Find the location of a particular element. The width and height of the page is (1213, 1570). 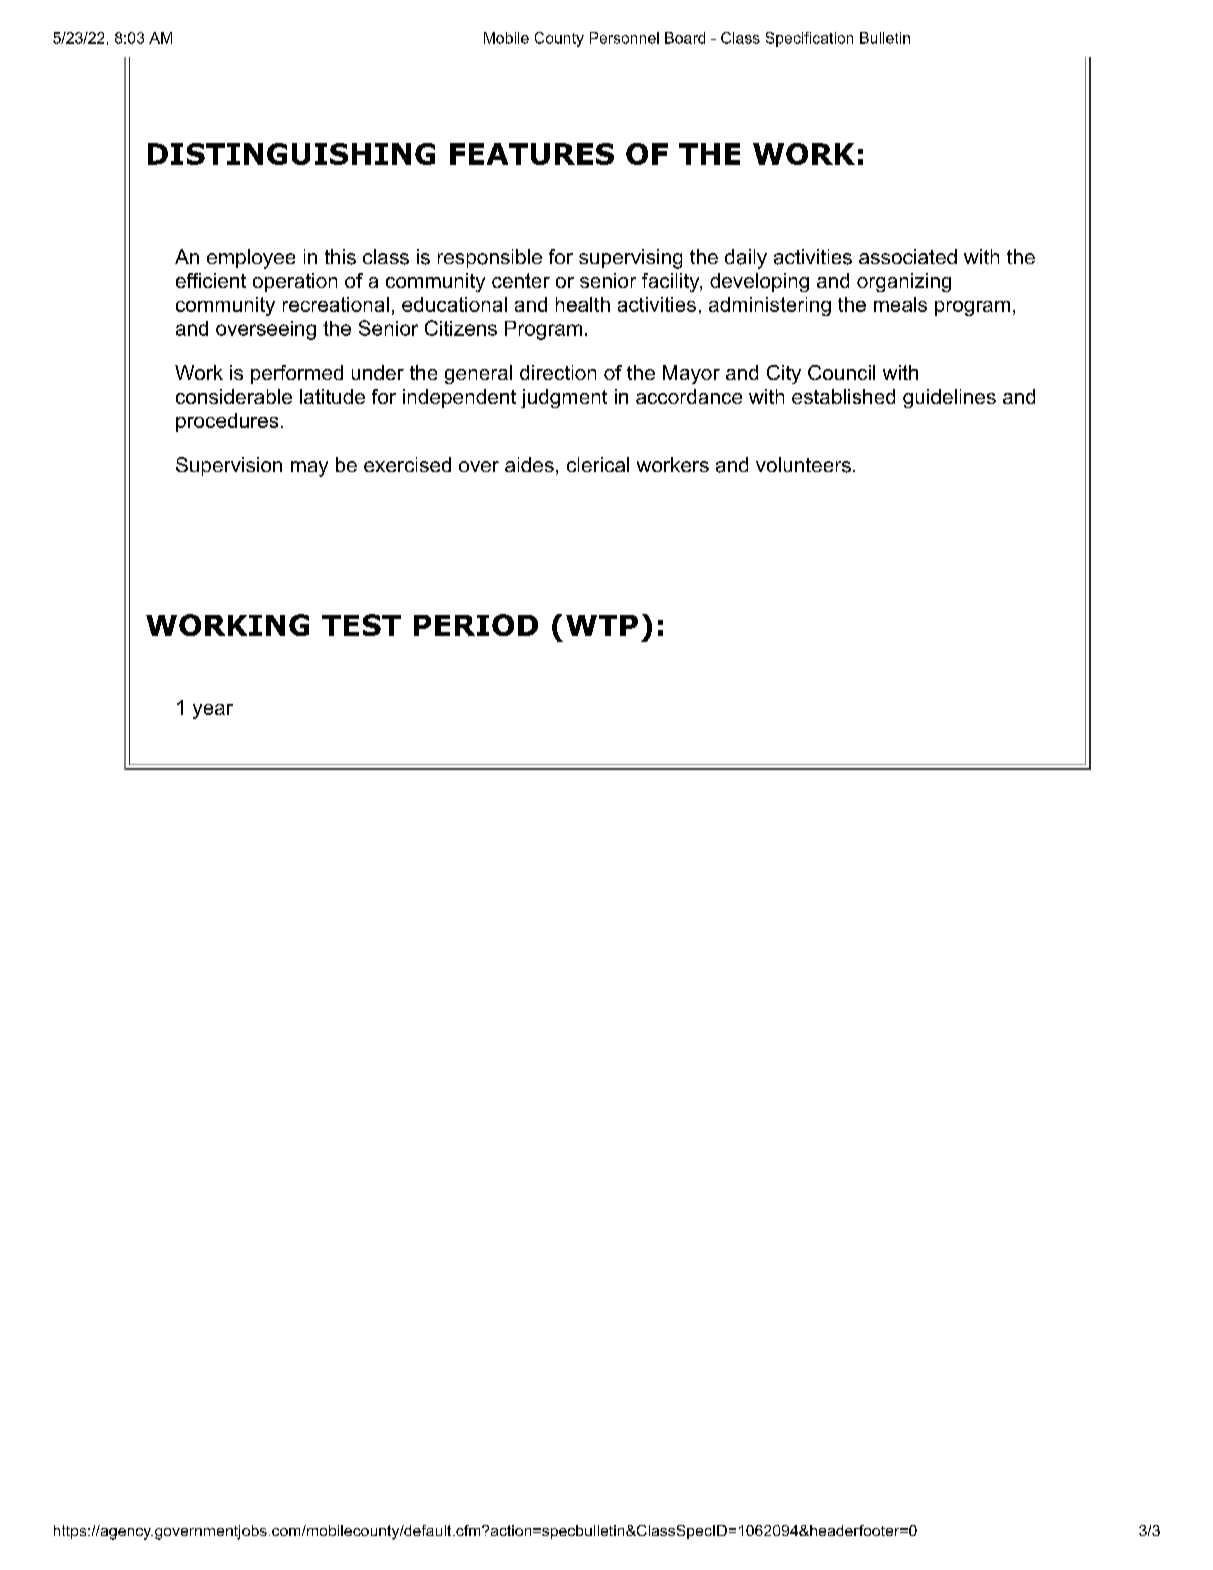

DISTINGUISHING is located at coordinates (291, 154).
